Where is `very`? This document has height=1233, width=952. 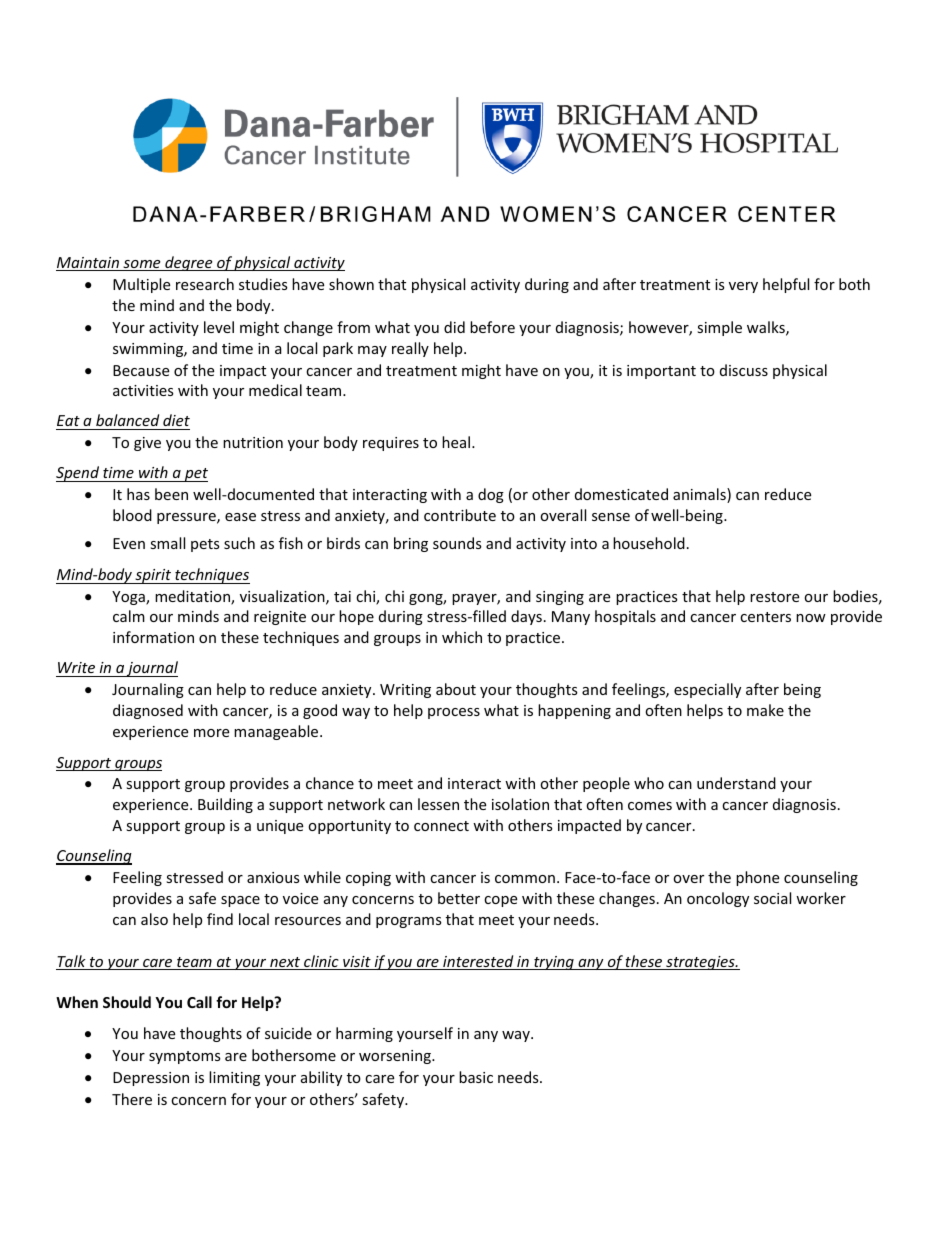 very is located at coordinates (743, 287).
